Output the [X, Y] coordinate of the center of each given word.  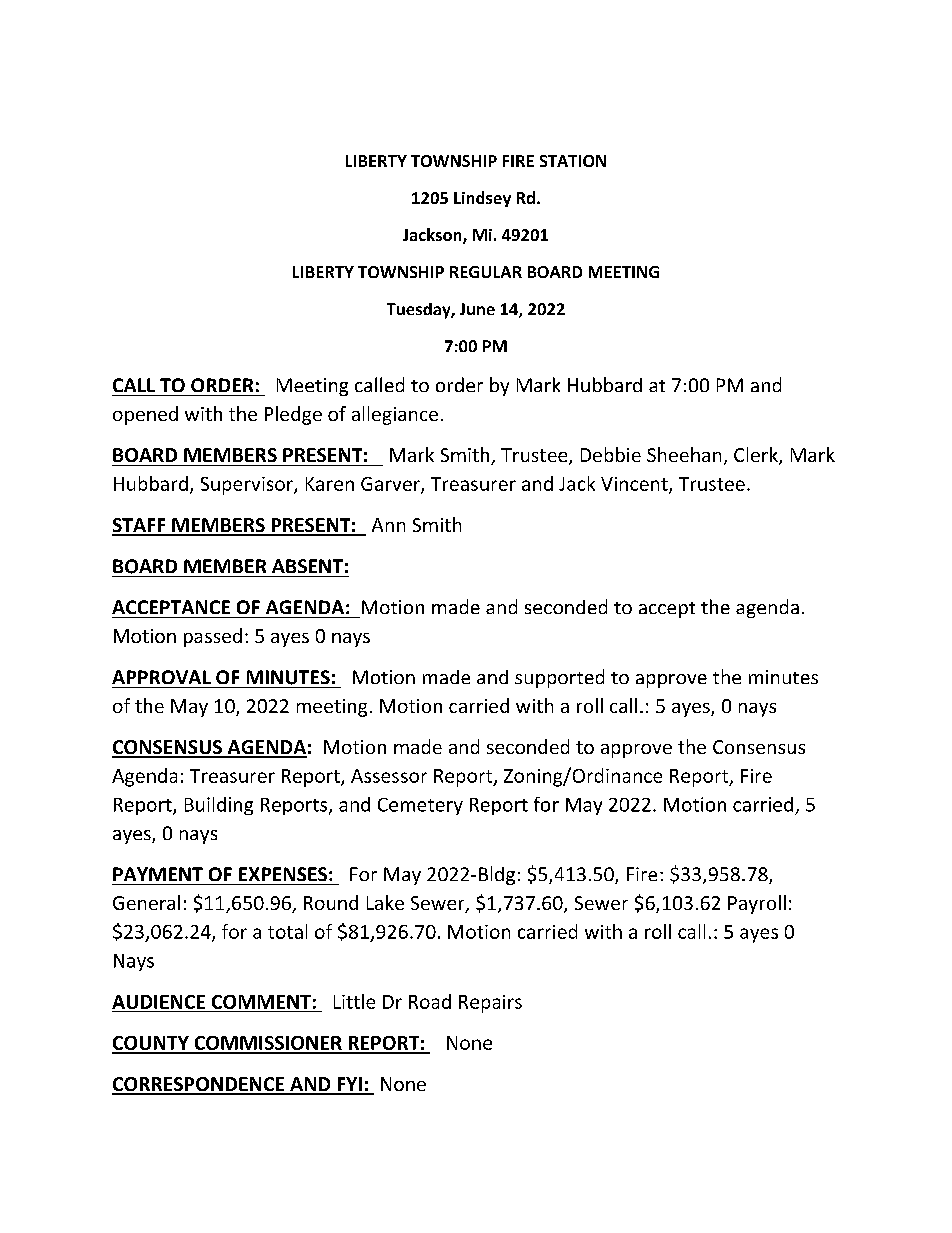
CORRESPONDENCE [199, 1085]
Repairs [490, 1004]
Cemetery [420, 806]
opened [145, 415]
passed [213, 637]
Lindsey [482, 199]
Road [430, 1001]
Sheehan [684, 454]
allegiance [395, 415]
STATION [573, 161]
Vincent [635, 485]
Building [219, 806]
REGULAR [486, 272]
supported [559, 678]
